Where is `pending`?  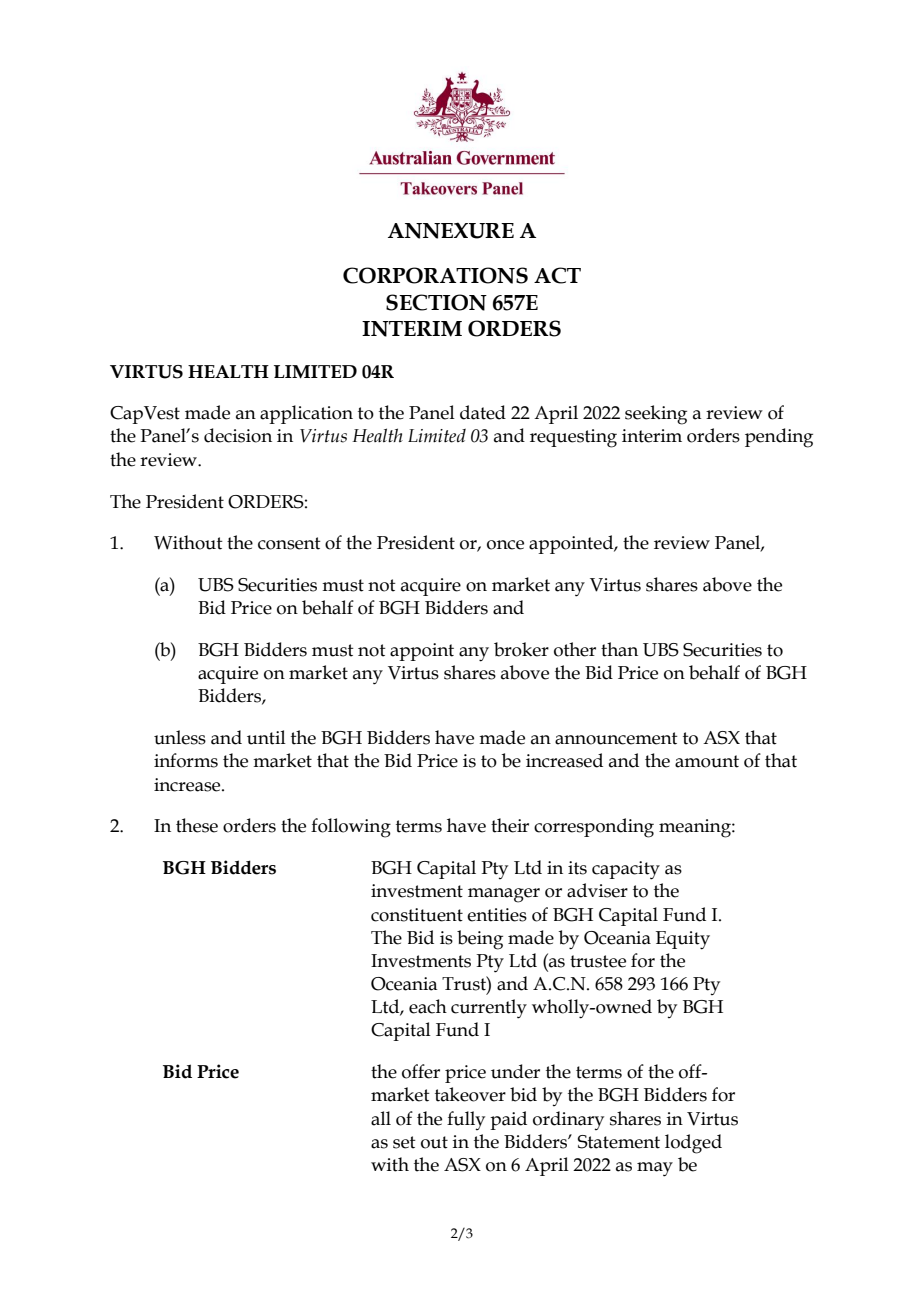 pending is located at coordinates (779, 438).
